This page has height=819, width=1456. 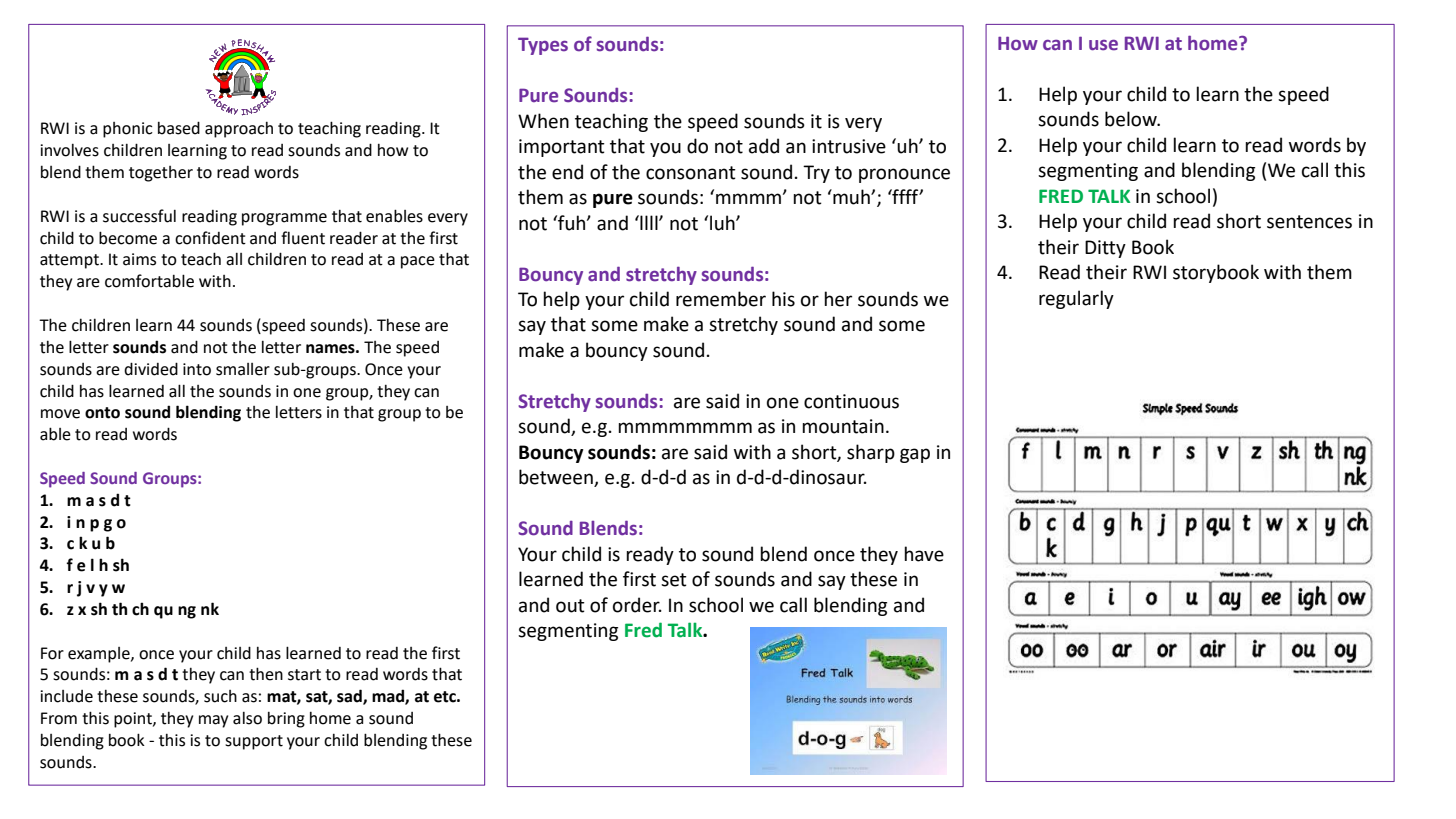 I want to click on use, so click(x=1103, y=45).
